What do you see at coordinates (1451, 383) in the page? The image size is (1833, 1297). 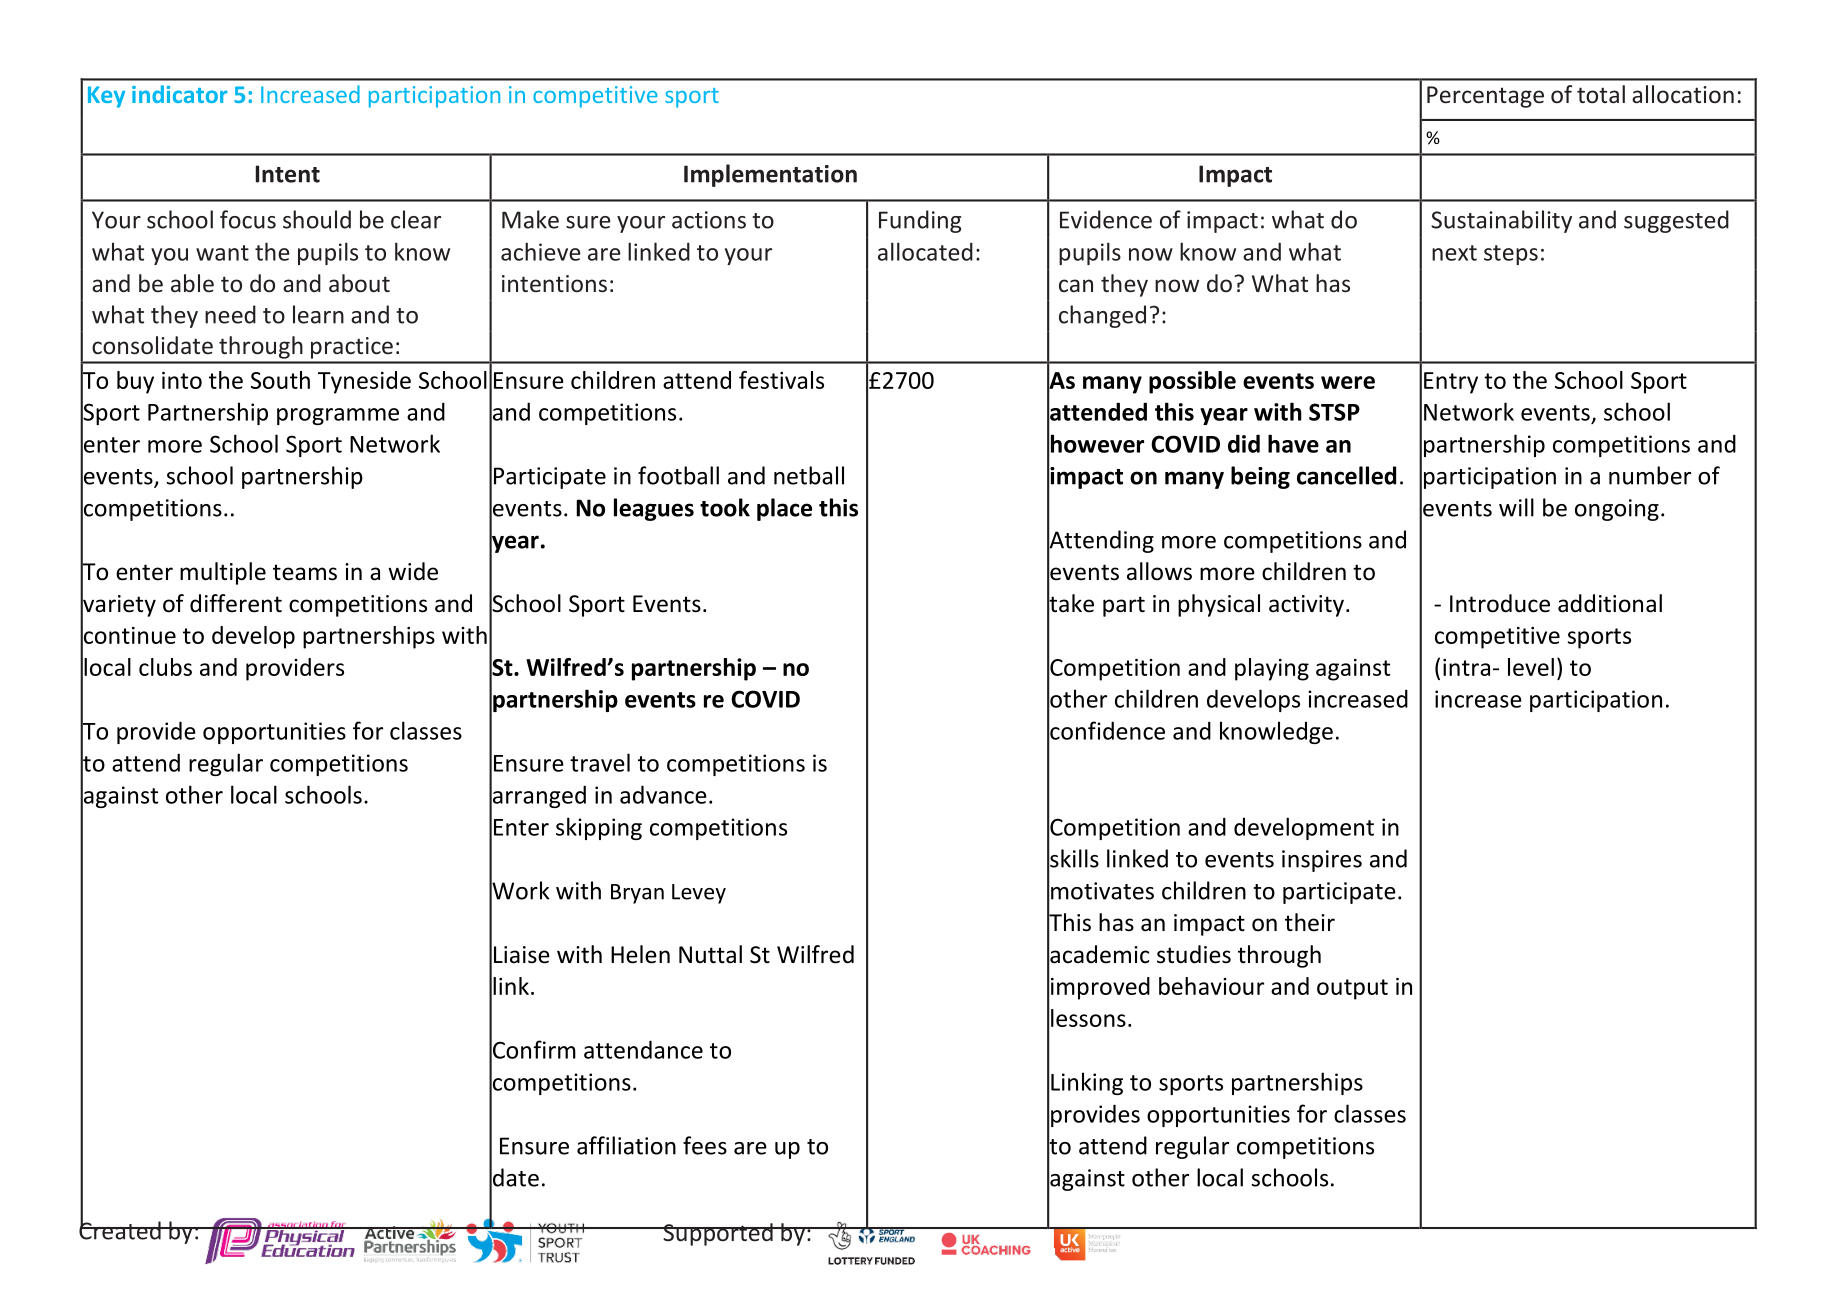 I see `Entry` at bounding box center [1451, 383].
